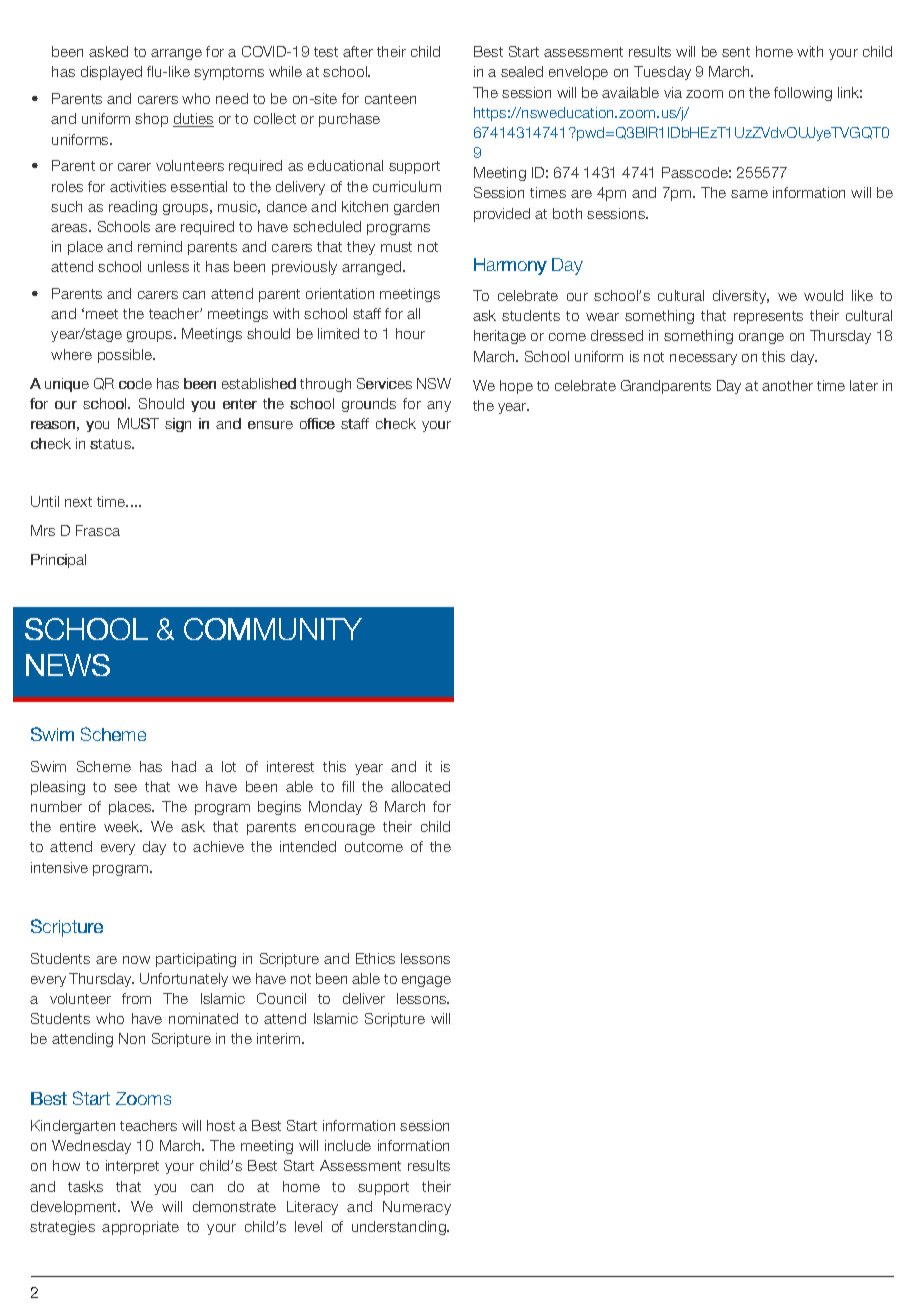 The height and width of the page is (1308, 924). What do you see at coordinates (417, 1208) in the page?
I see `Numeracy` at bounding box center [417, 1208].
